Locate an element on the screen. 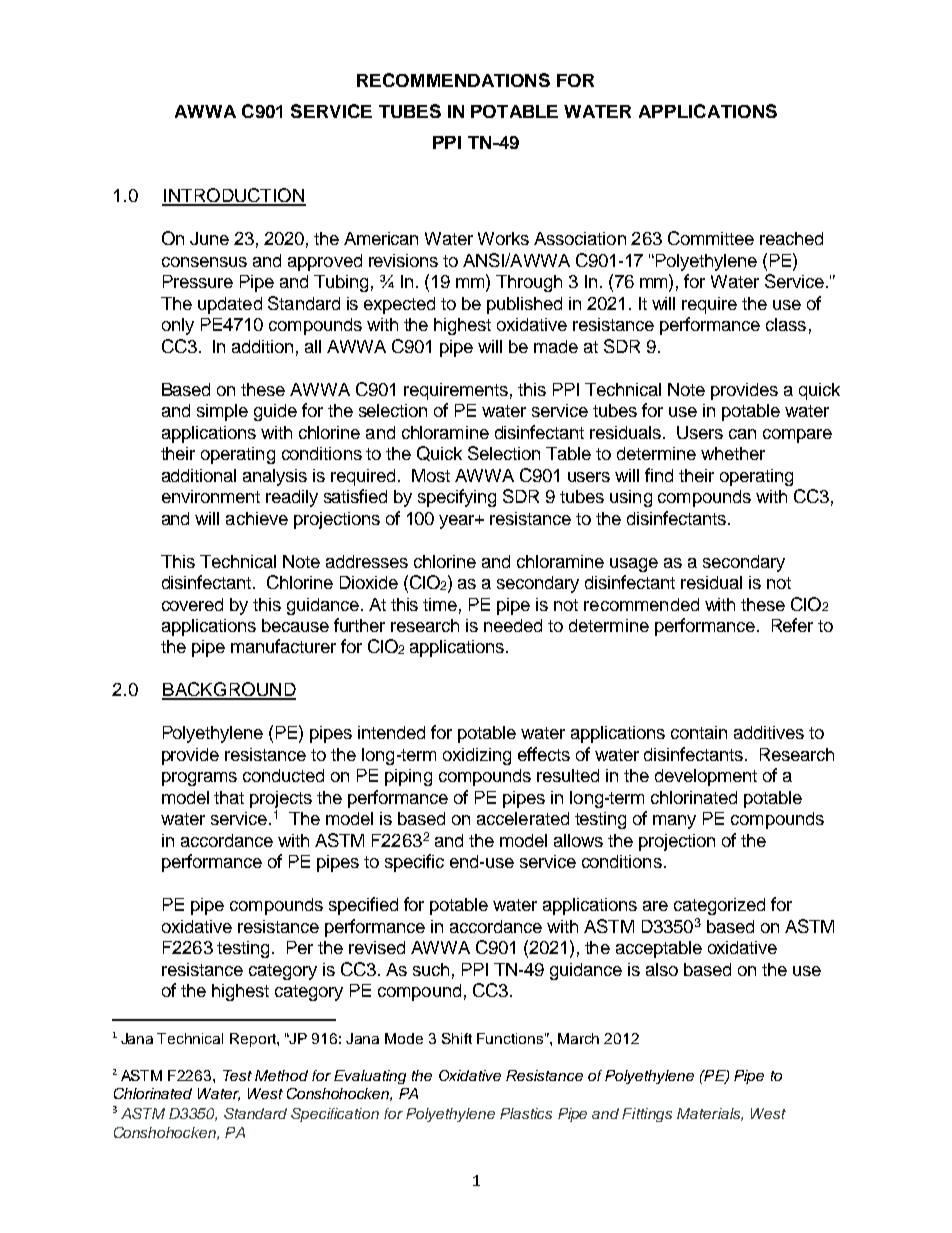  RECOMMENDATIONS is located at coordinates (453, 80).
